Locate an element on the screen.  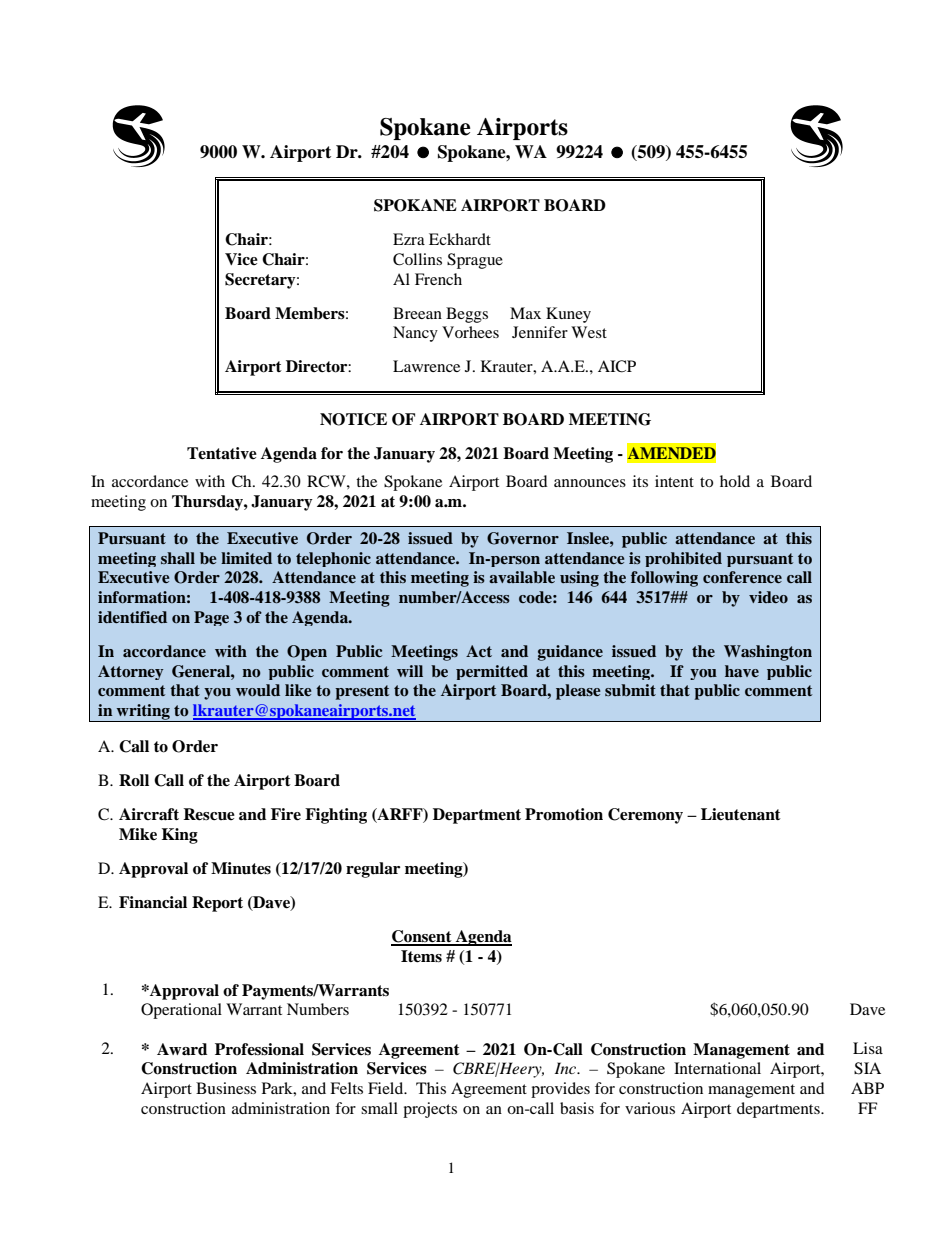
have is located at coordinates (742, 671).
